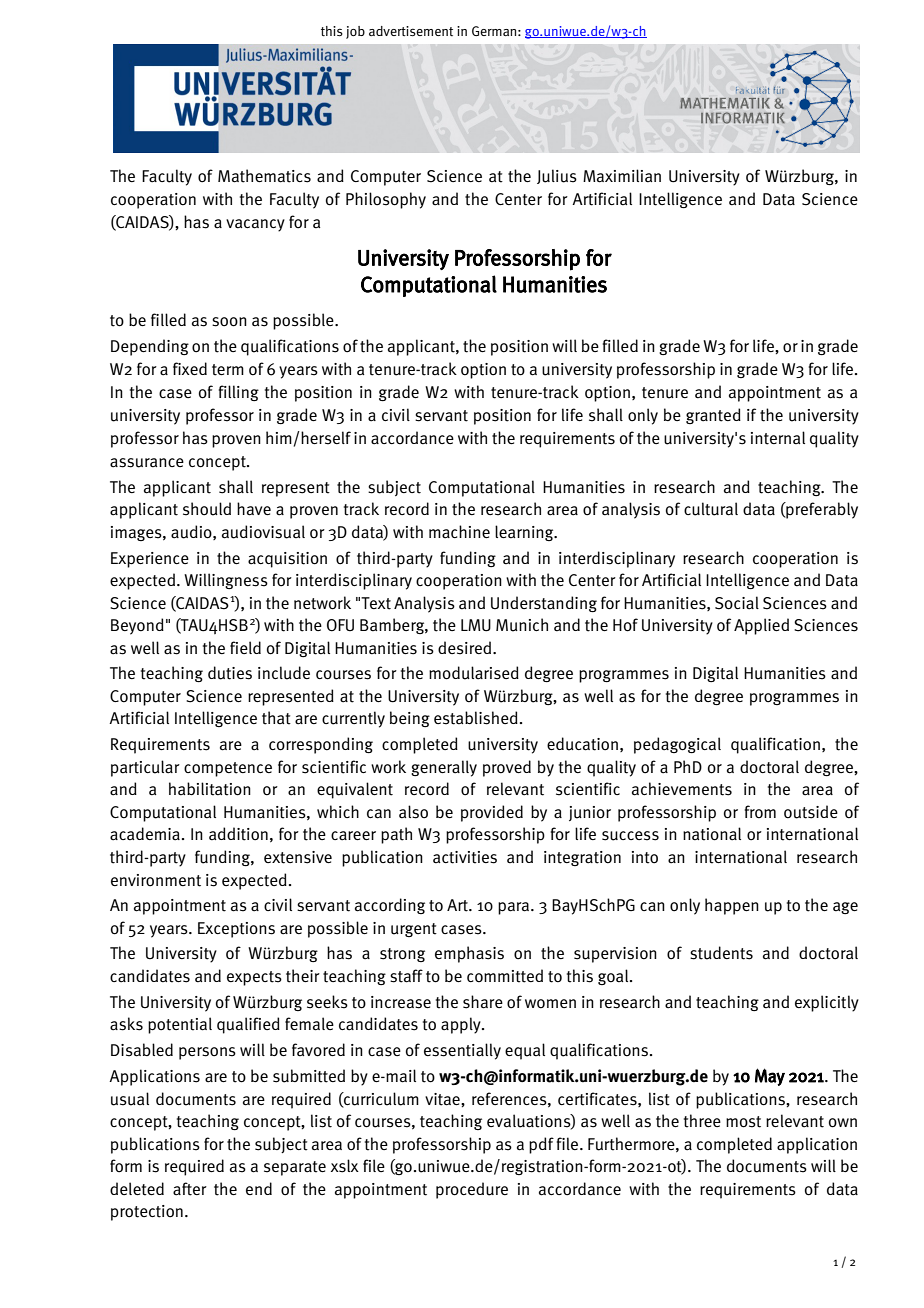 Image resolution: width=924 pixels, height=1308 pixels. Describe the element at coordinates (761, 626) in the document. I see `Applied` at that location.
